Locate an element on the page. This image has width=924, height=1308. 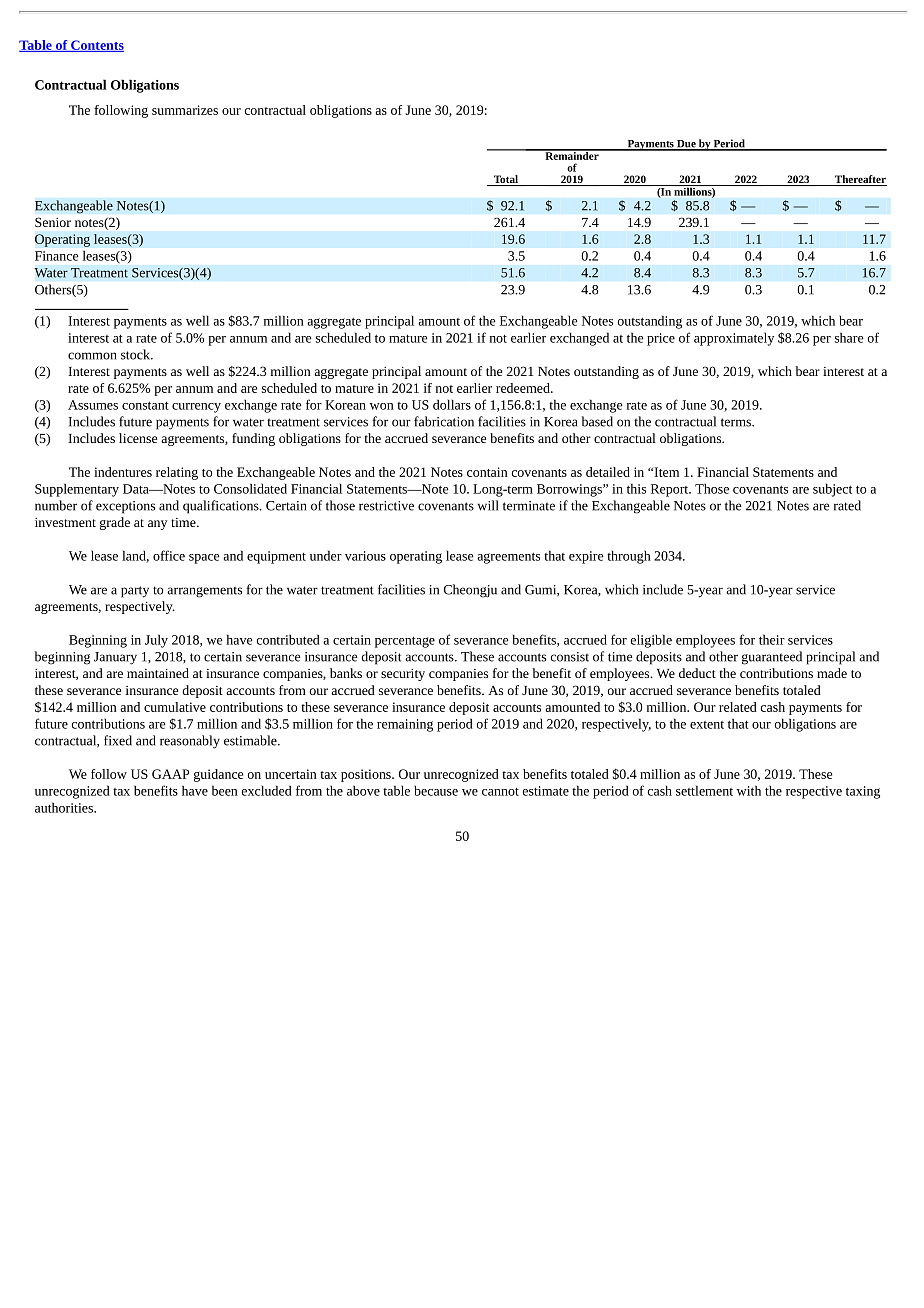
license is located at coordinates (138, 438).
